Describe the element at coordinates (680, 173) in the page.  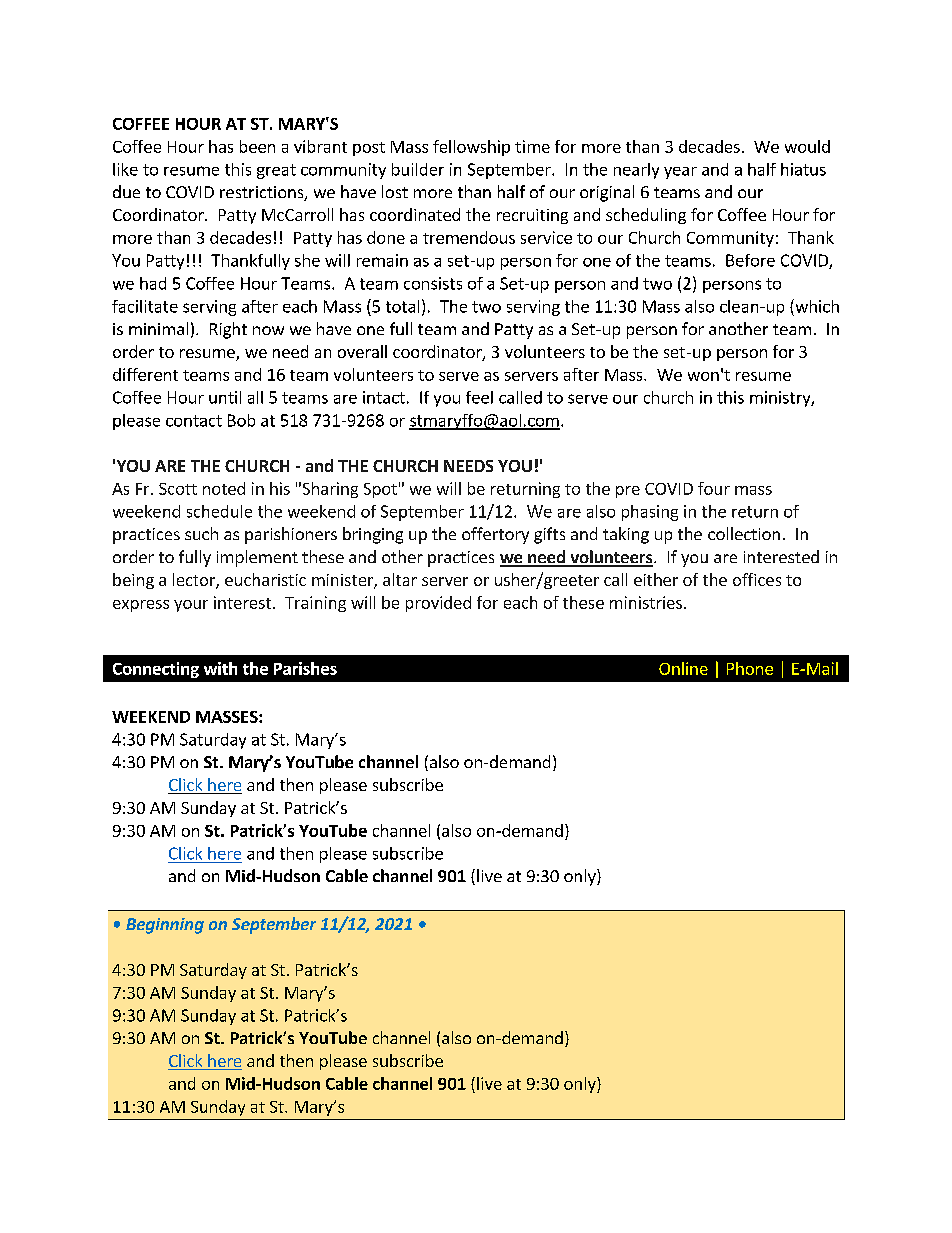
I see `year` at that location.
